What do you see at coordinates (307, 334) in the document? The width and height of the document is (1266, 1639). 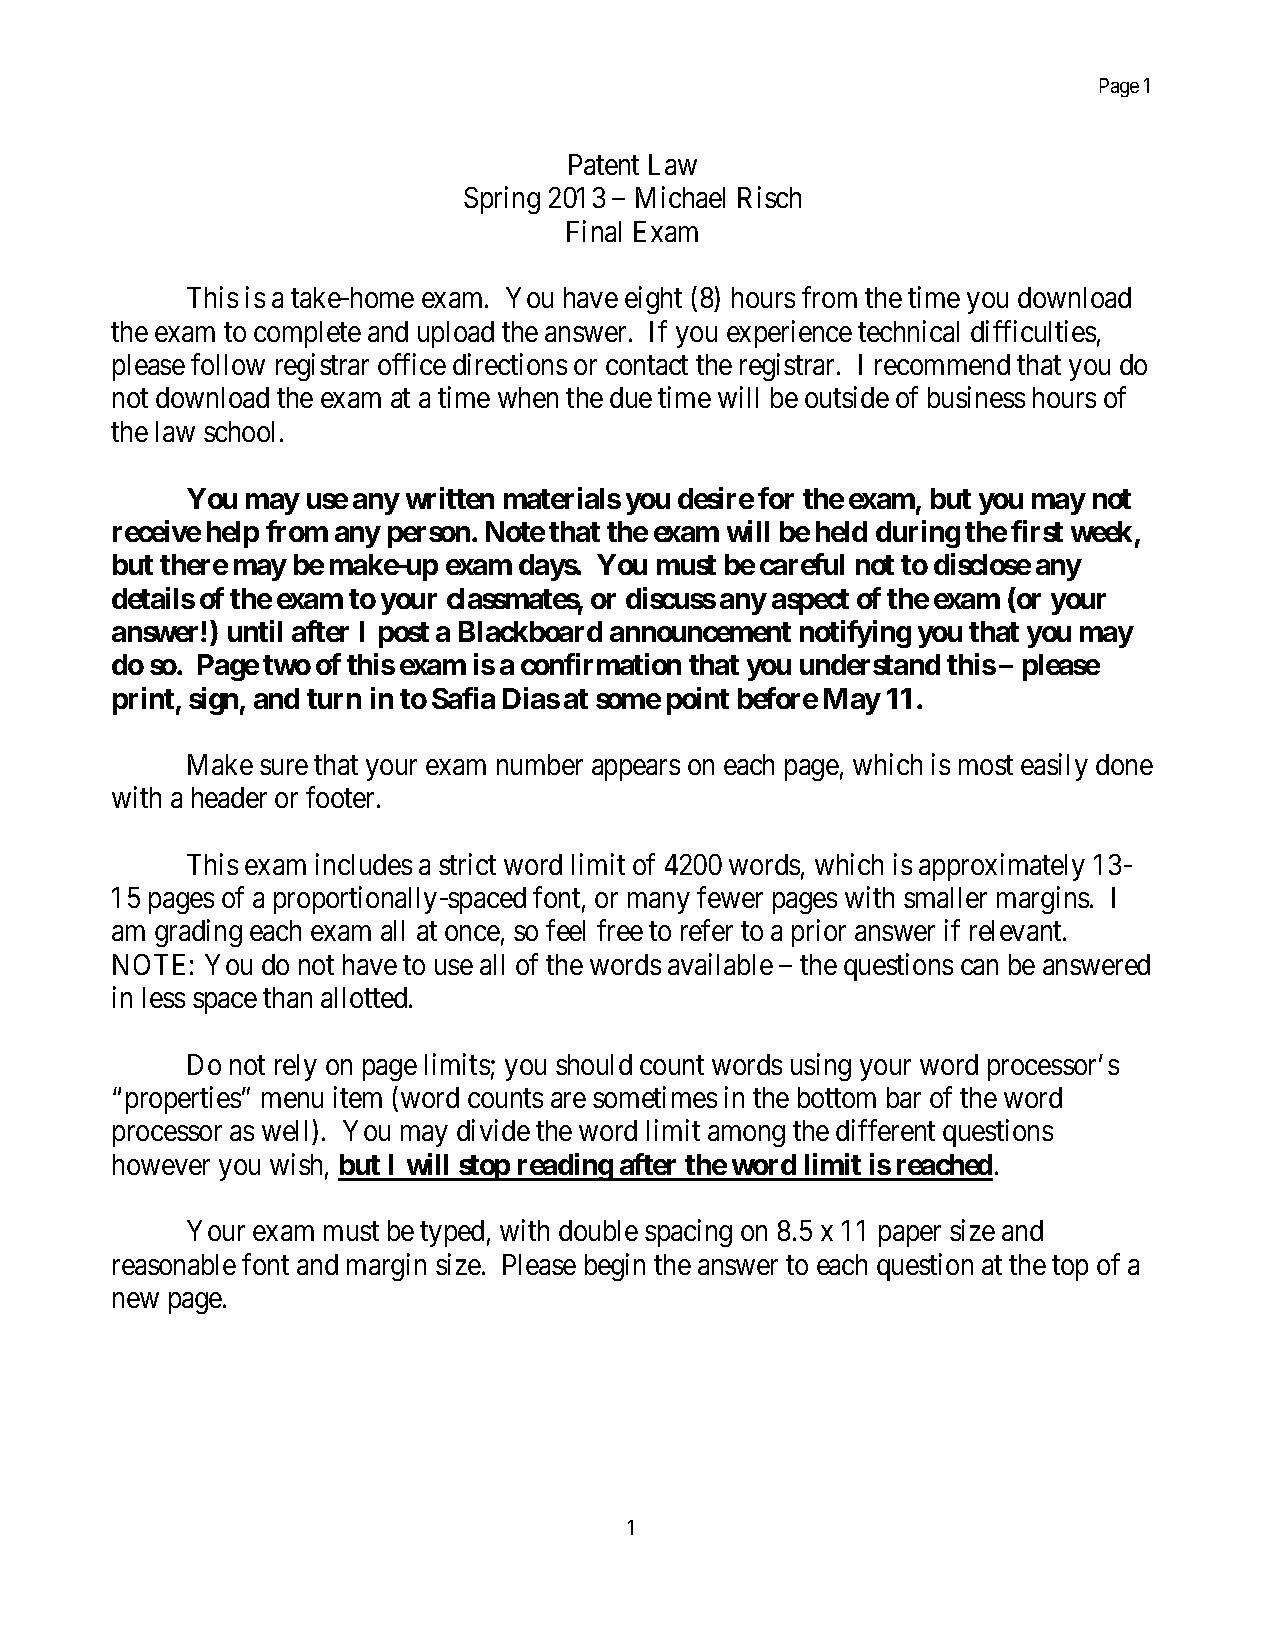 I see `complete` at bounding box center [307, 334].
